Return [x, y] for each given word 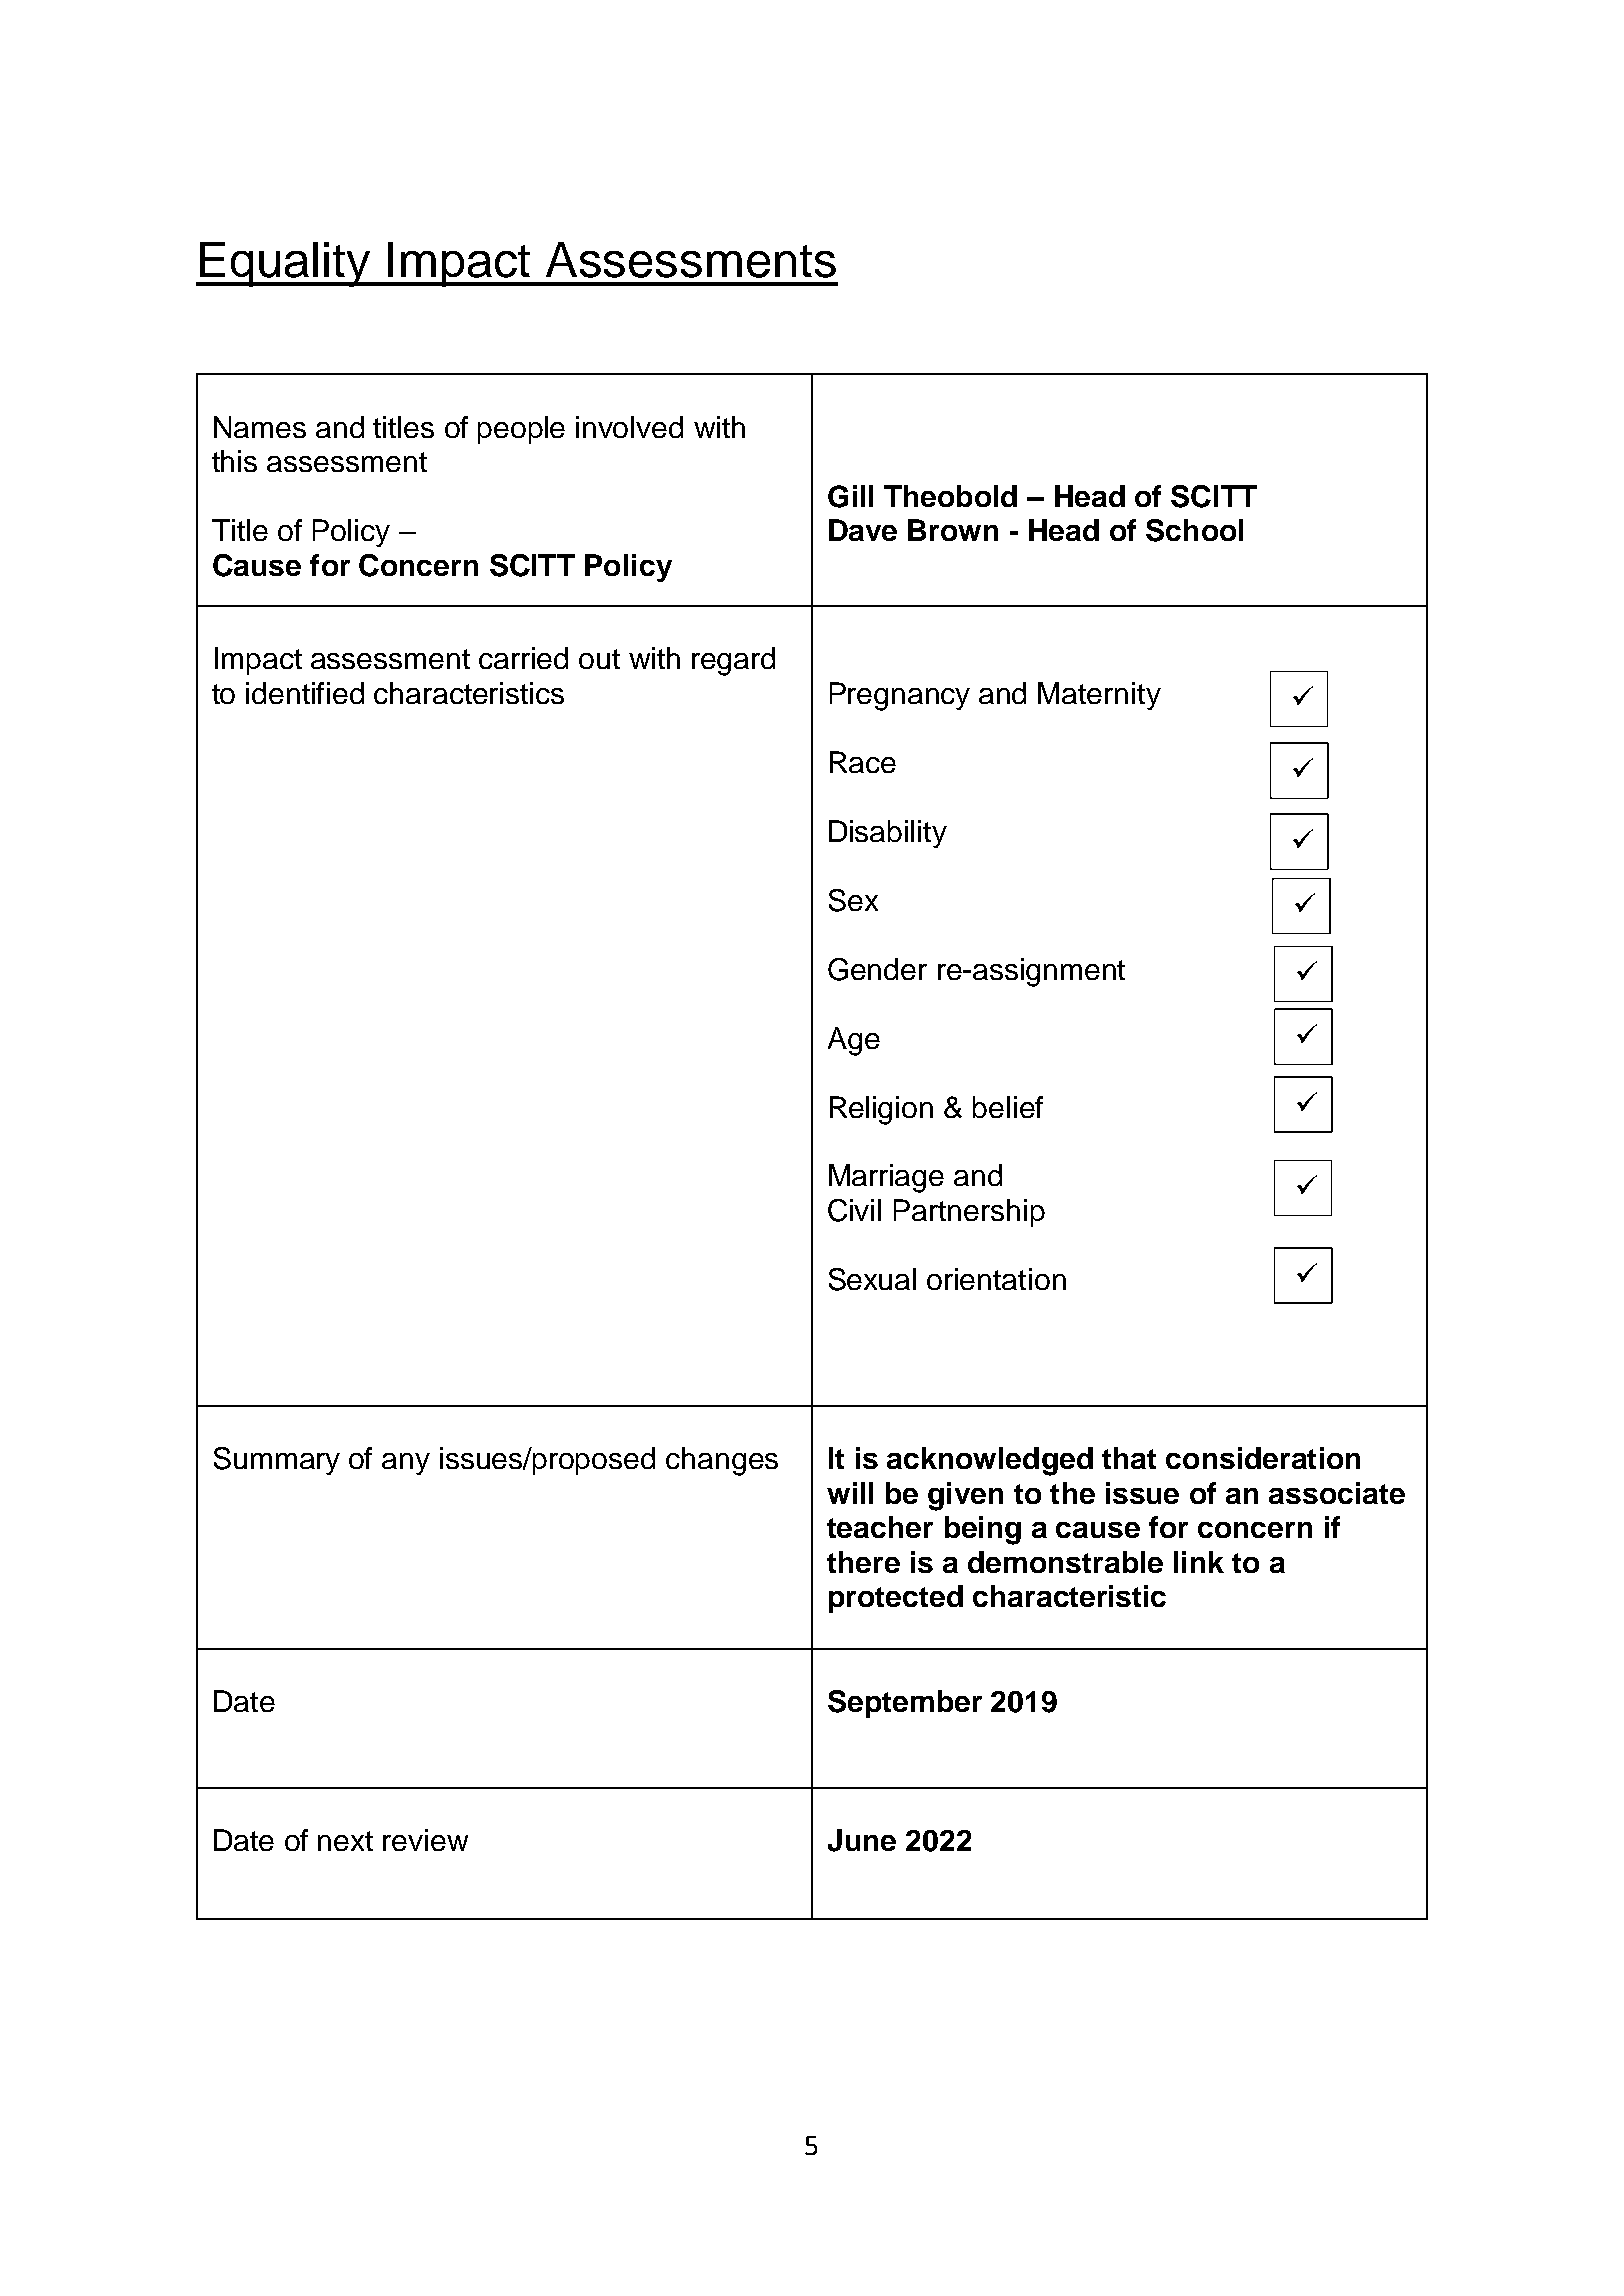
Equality [285, 264]
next [345, 1841]
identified [305, 693]
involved [629, 427]
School [1194, 530]
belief [1008, 1107]
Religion [881, 1110]
